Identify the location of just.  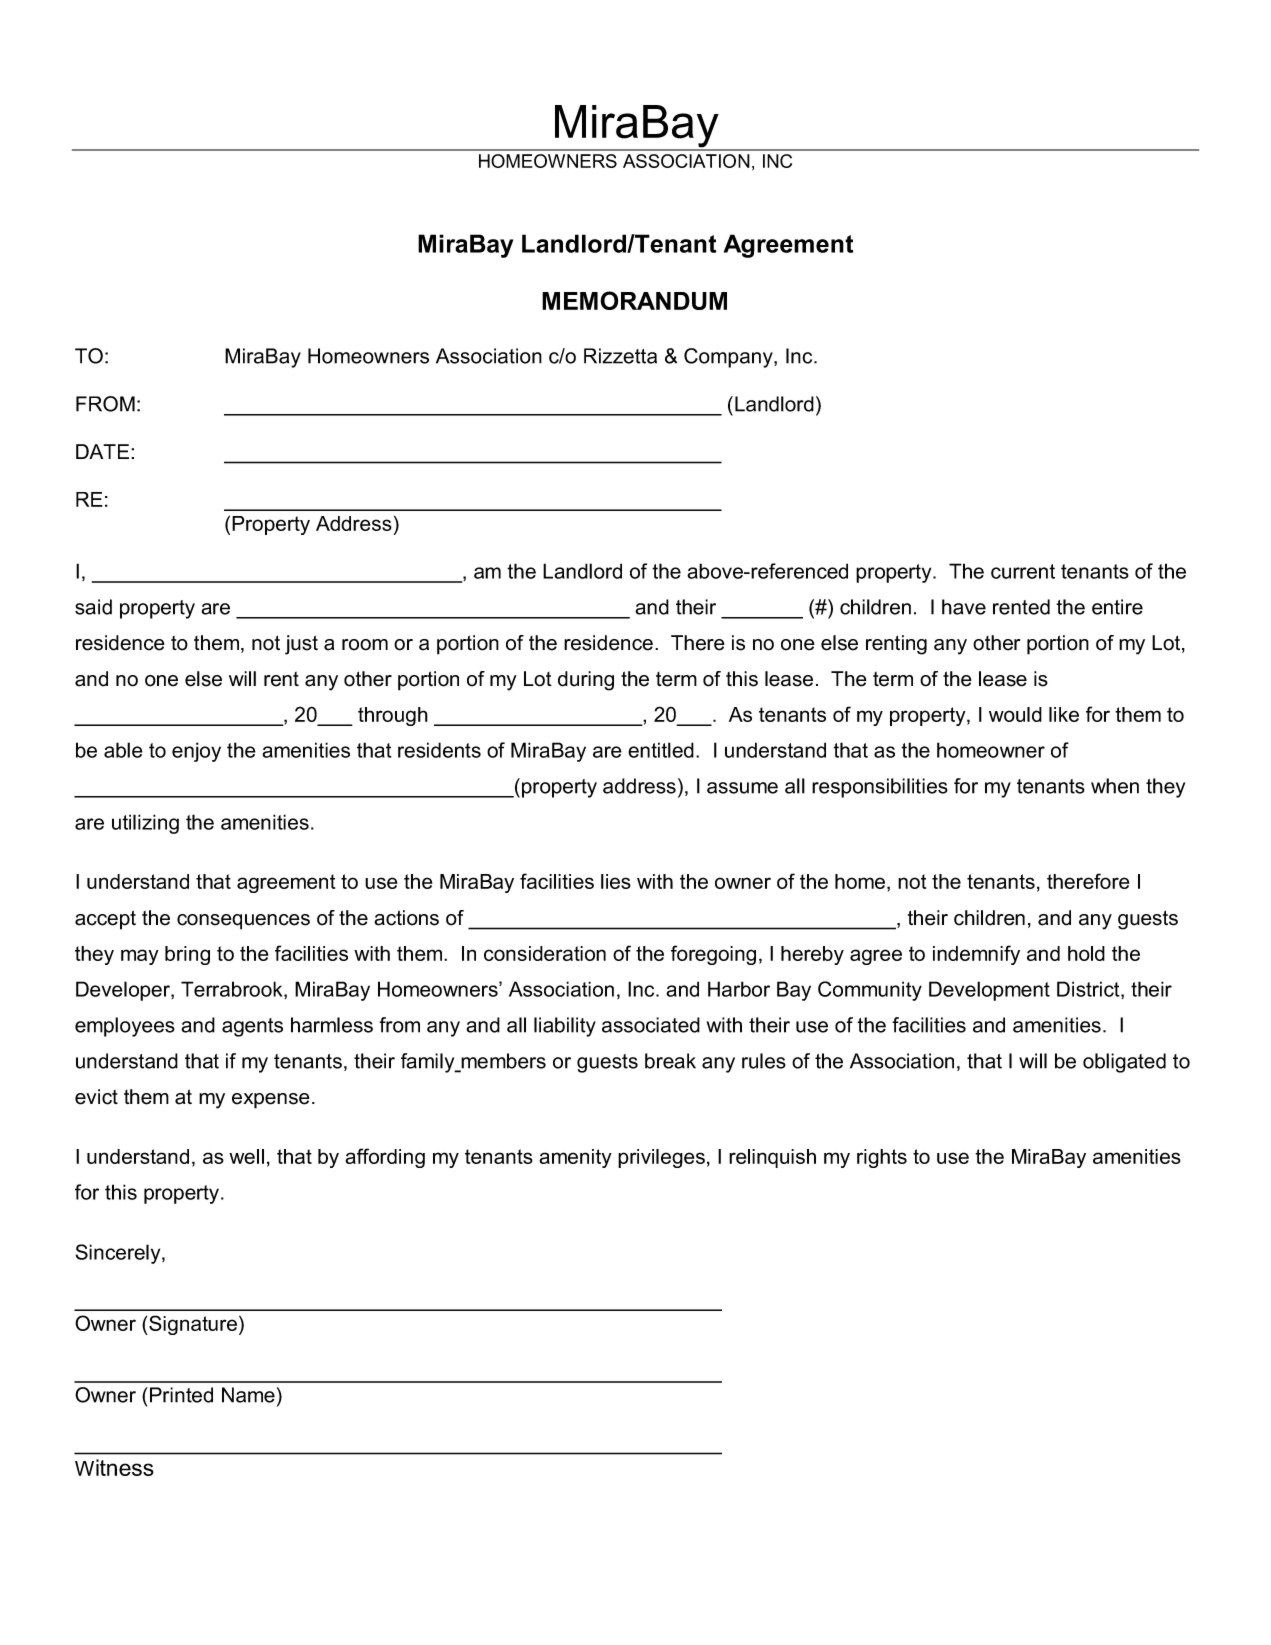
(301, 645).
